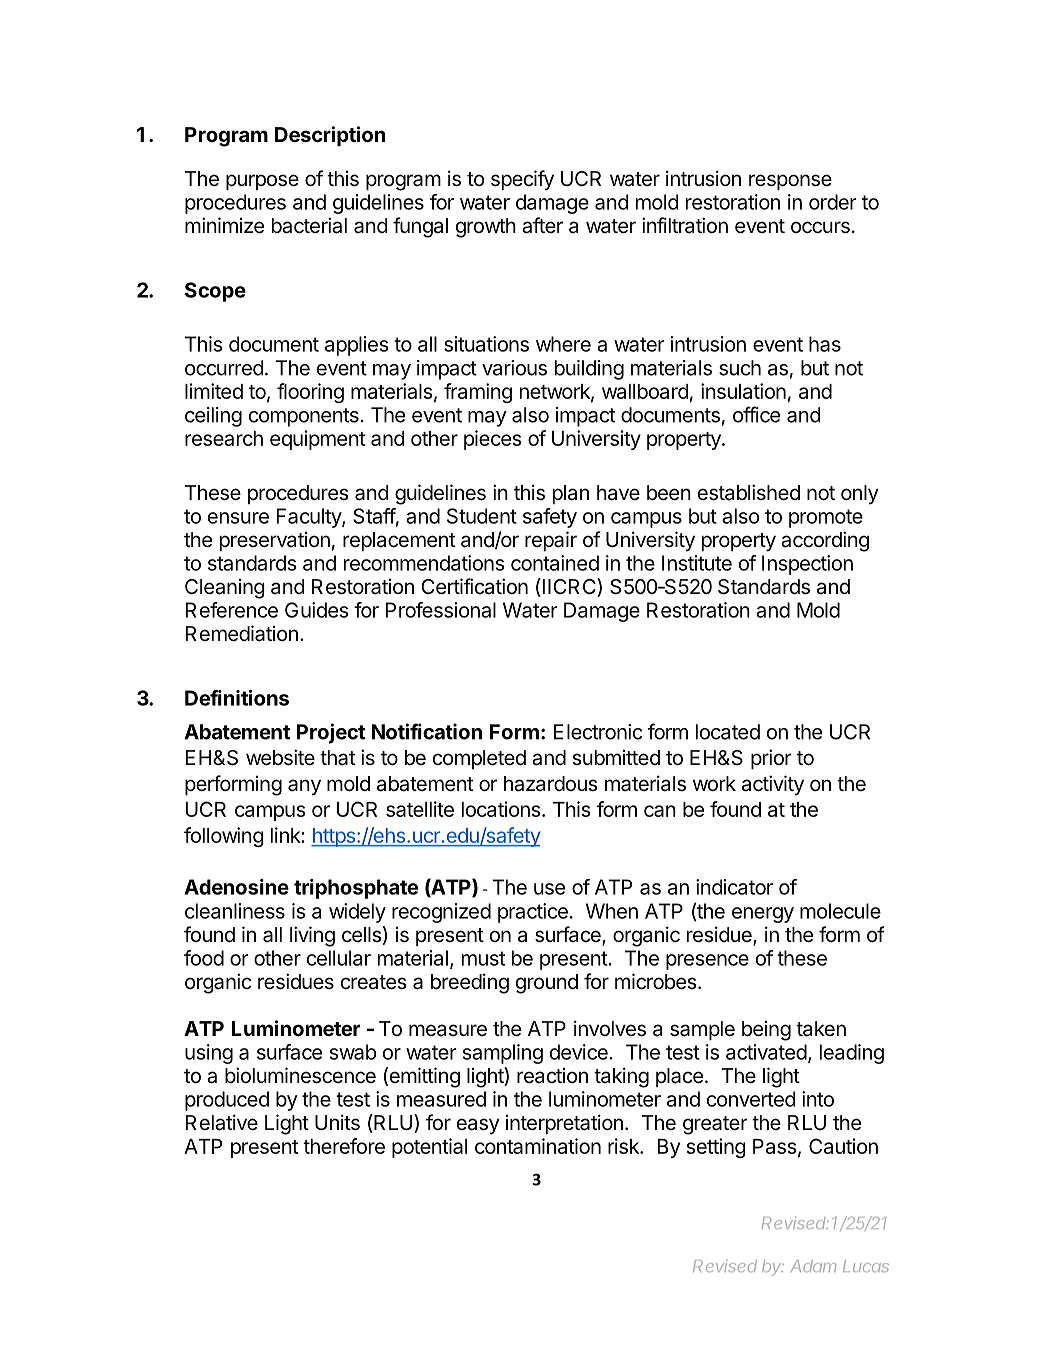 This page has width=1043, height=1350. Describe the element at coordinates (826, 518) in the page. I see `promote` at that location.
